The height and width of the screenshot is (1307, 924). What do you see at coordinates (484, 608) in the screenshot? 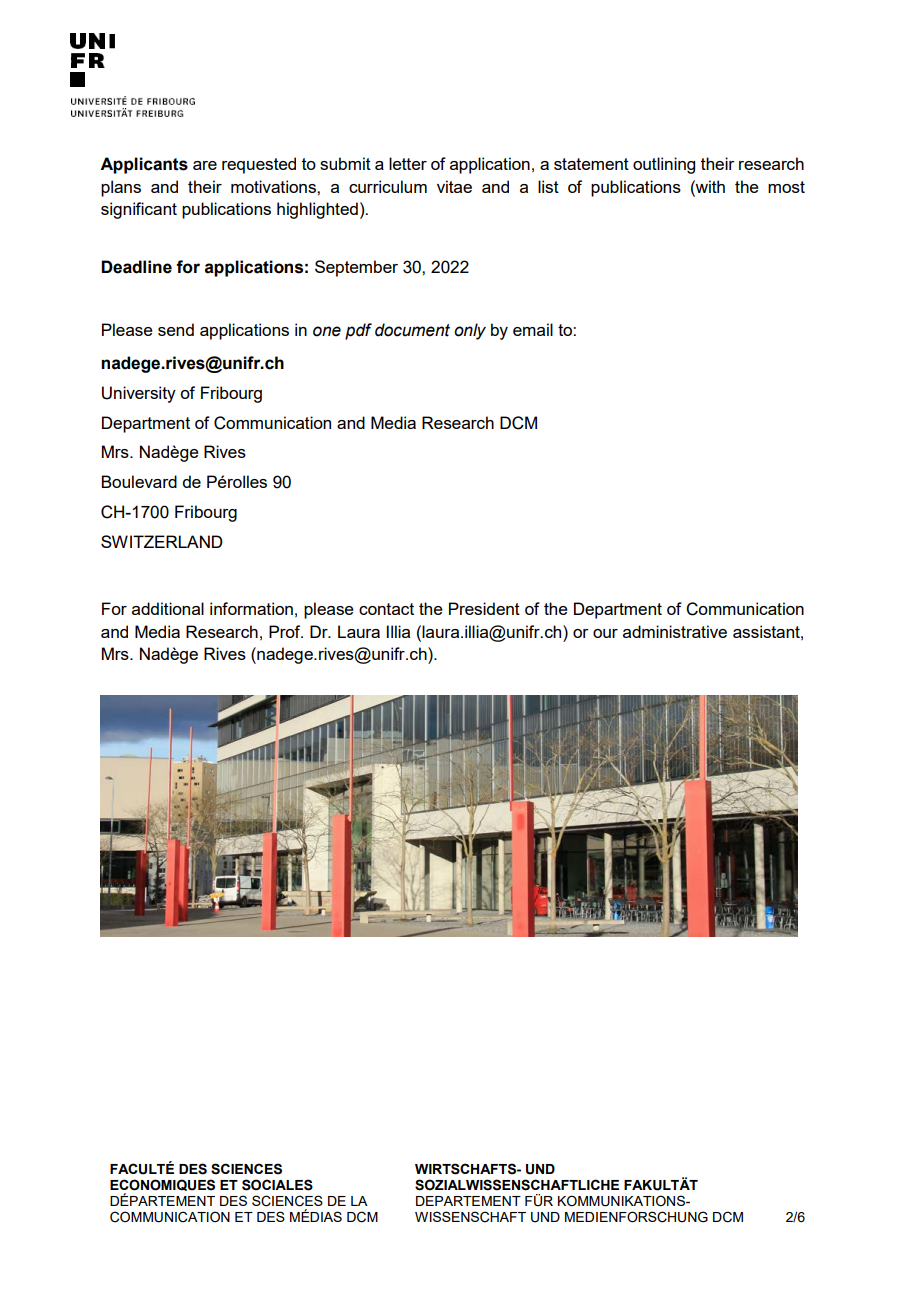
I see `President` at bounding box center [484, 608].
